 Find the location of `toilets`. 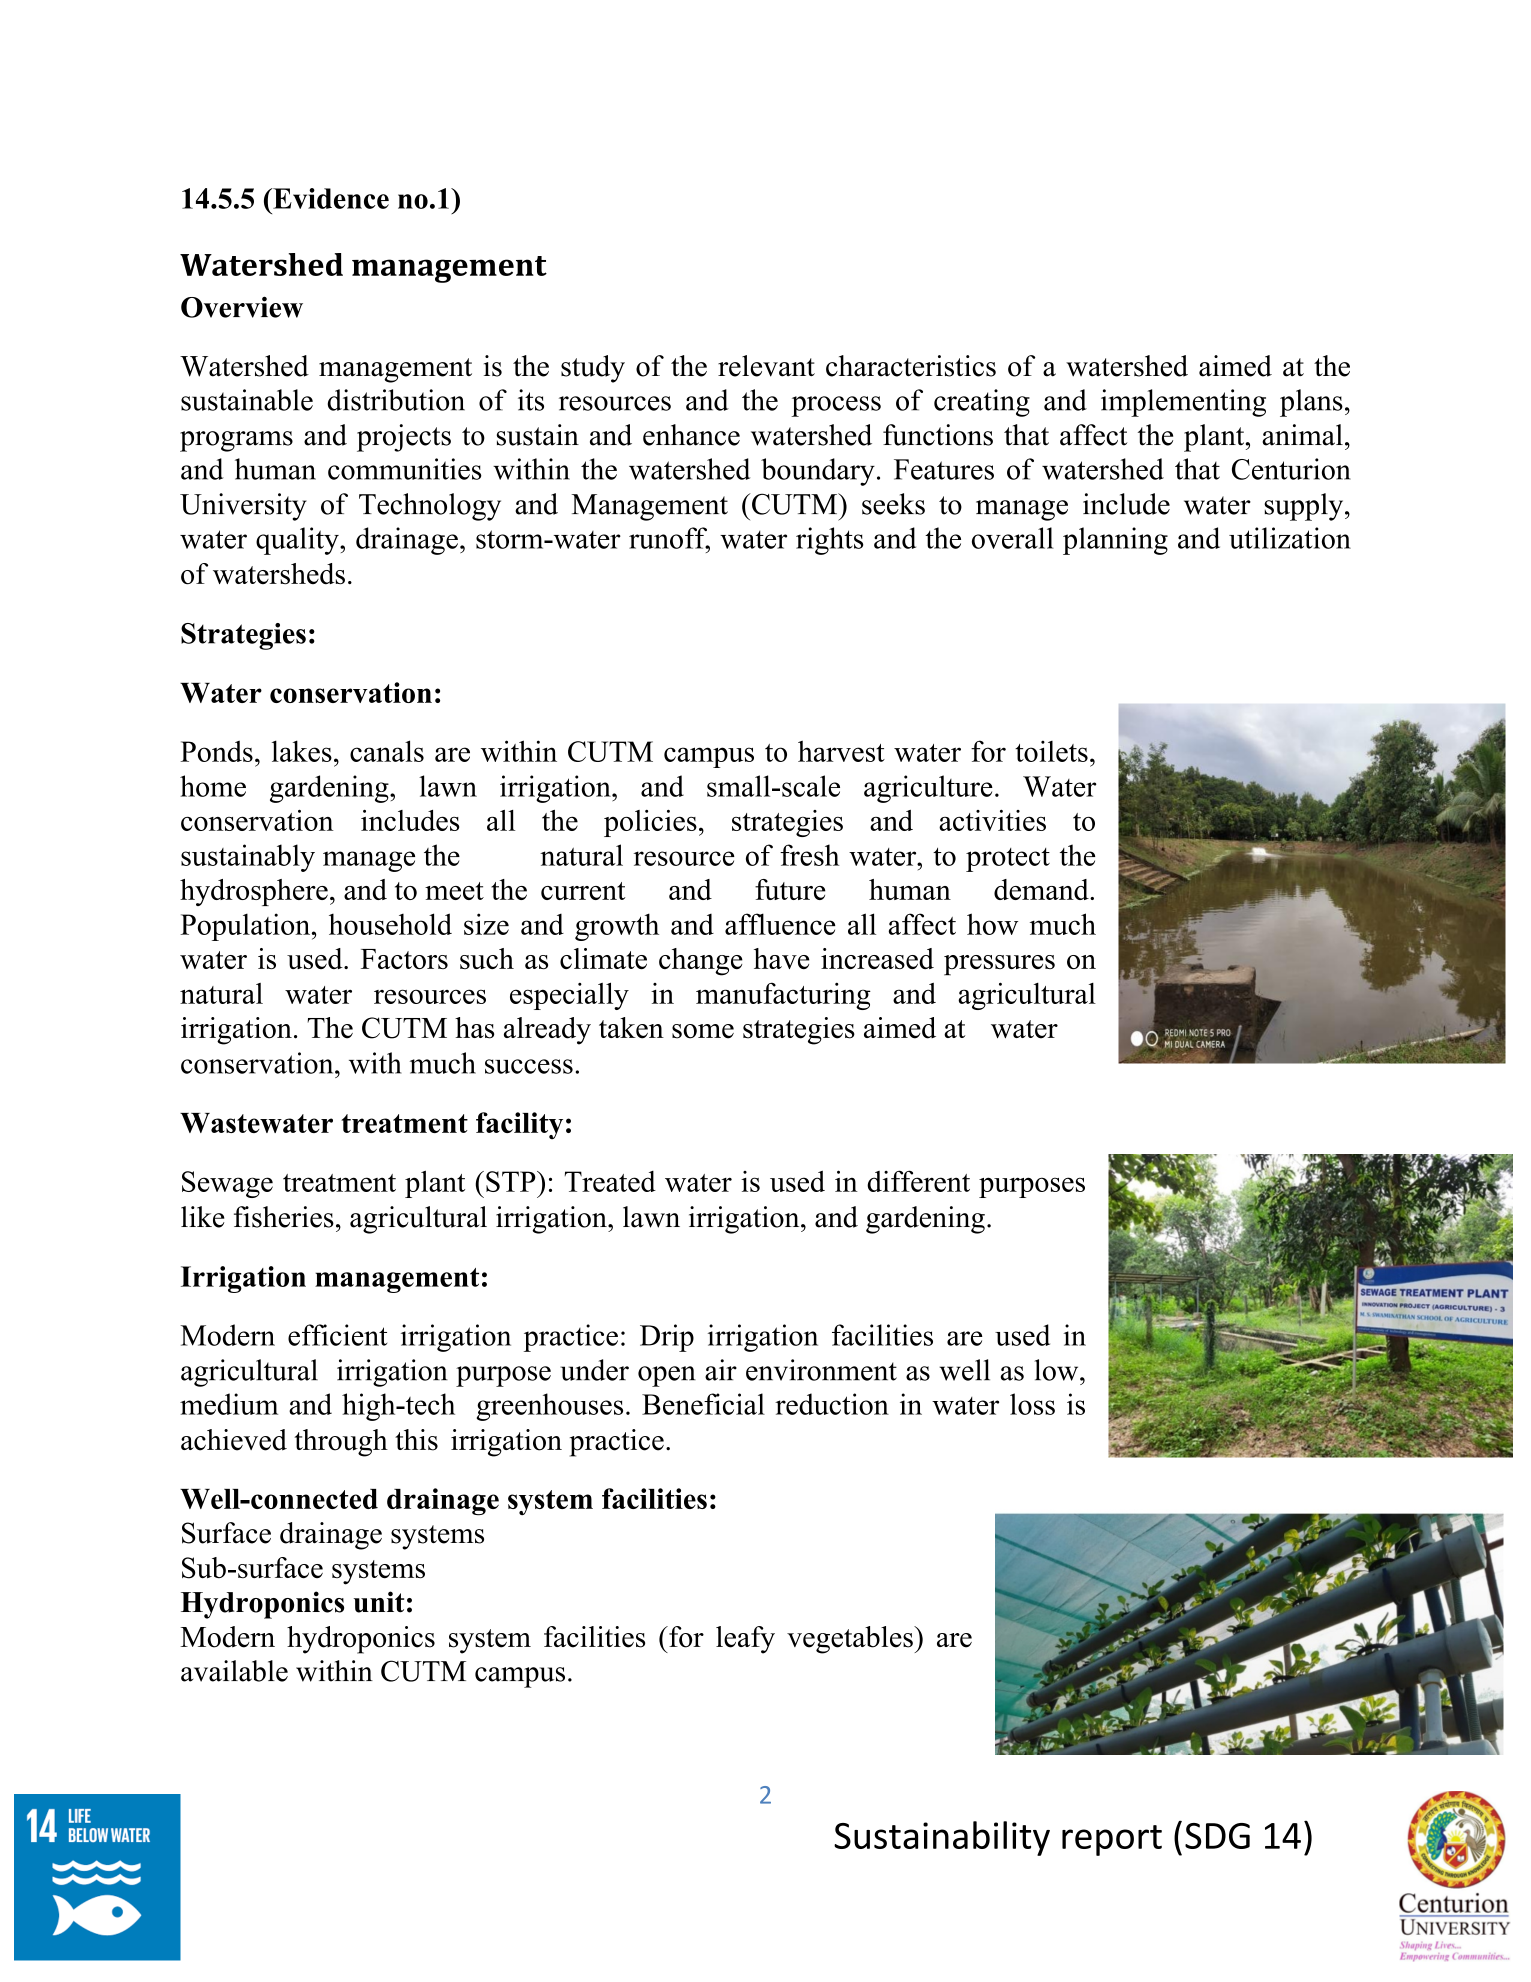

toilets is located at coordinates (1051, 751).
